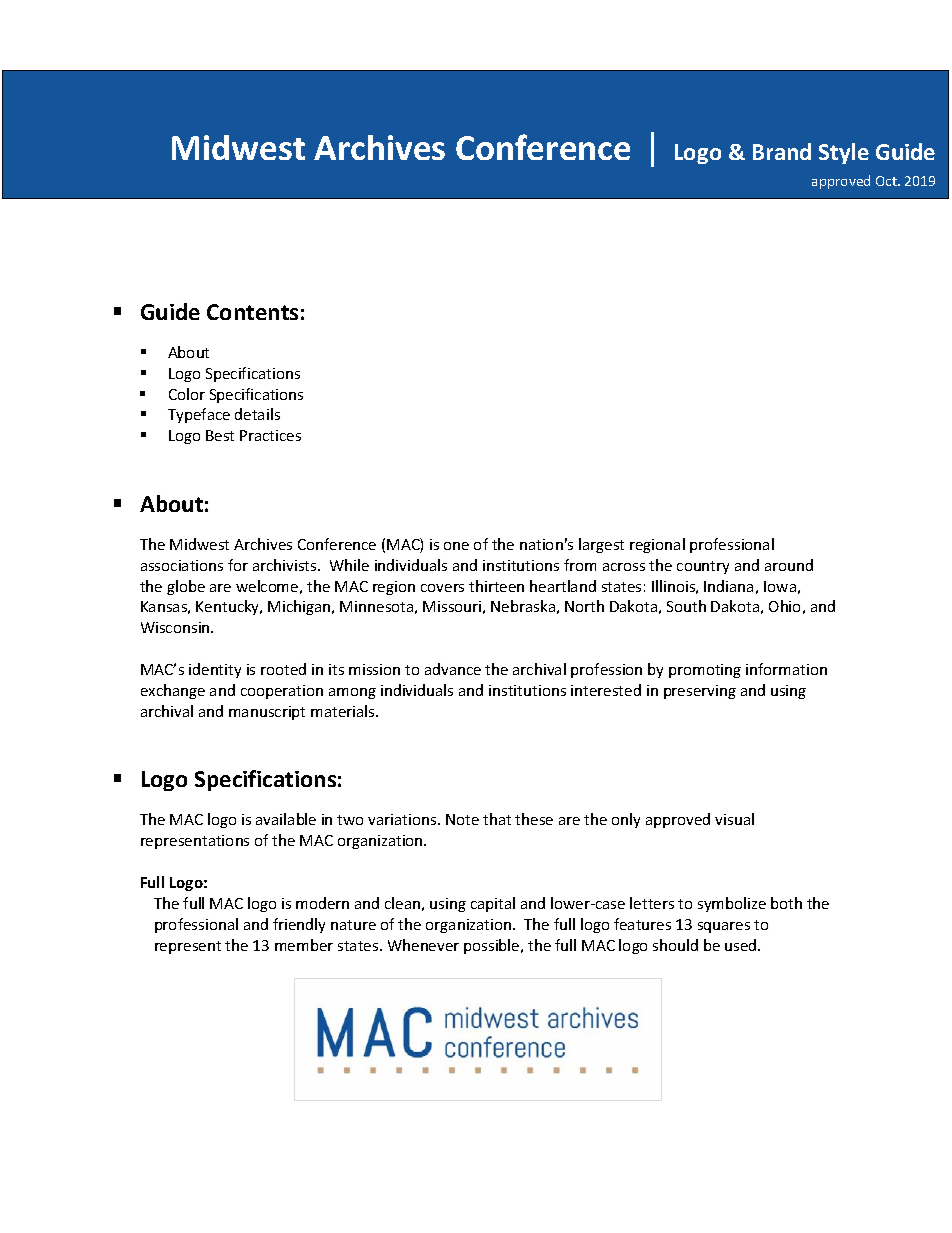 The width and height of the image is (952, 1233). What do you see at coordinates (601, 545) in the image?
I see `largest` at bounding box center [601, 545].
